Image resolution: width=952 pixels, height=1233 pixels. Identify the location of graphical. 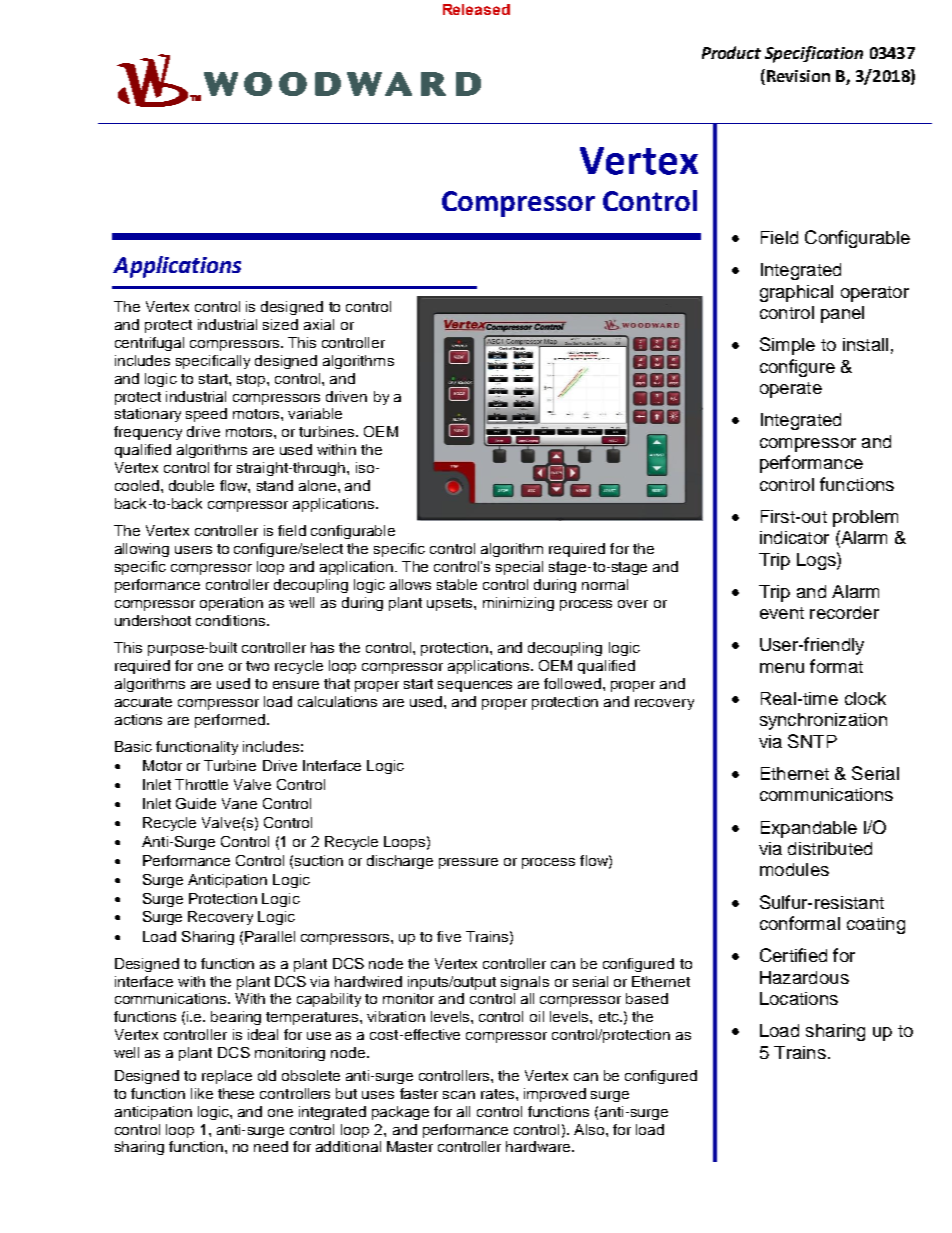
(796, 293).
